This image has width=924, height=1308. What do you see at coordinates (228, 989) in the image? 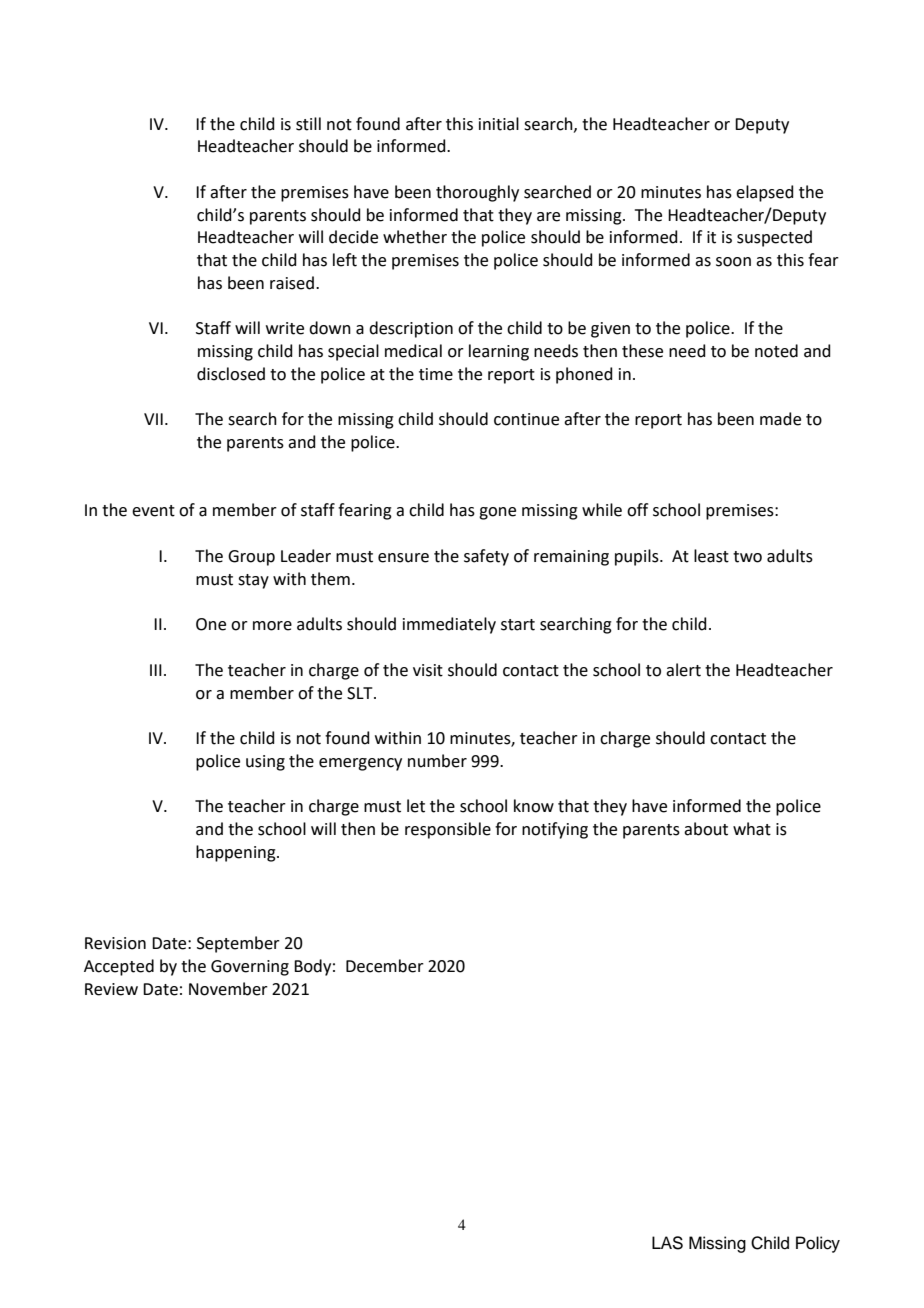
I see `November` at bounding box center [228, 989].
